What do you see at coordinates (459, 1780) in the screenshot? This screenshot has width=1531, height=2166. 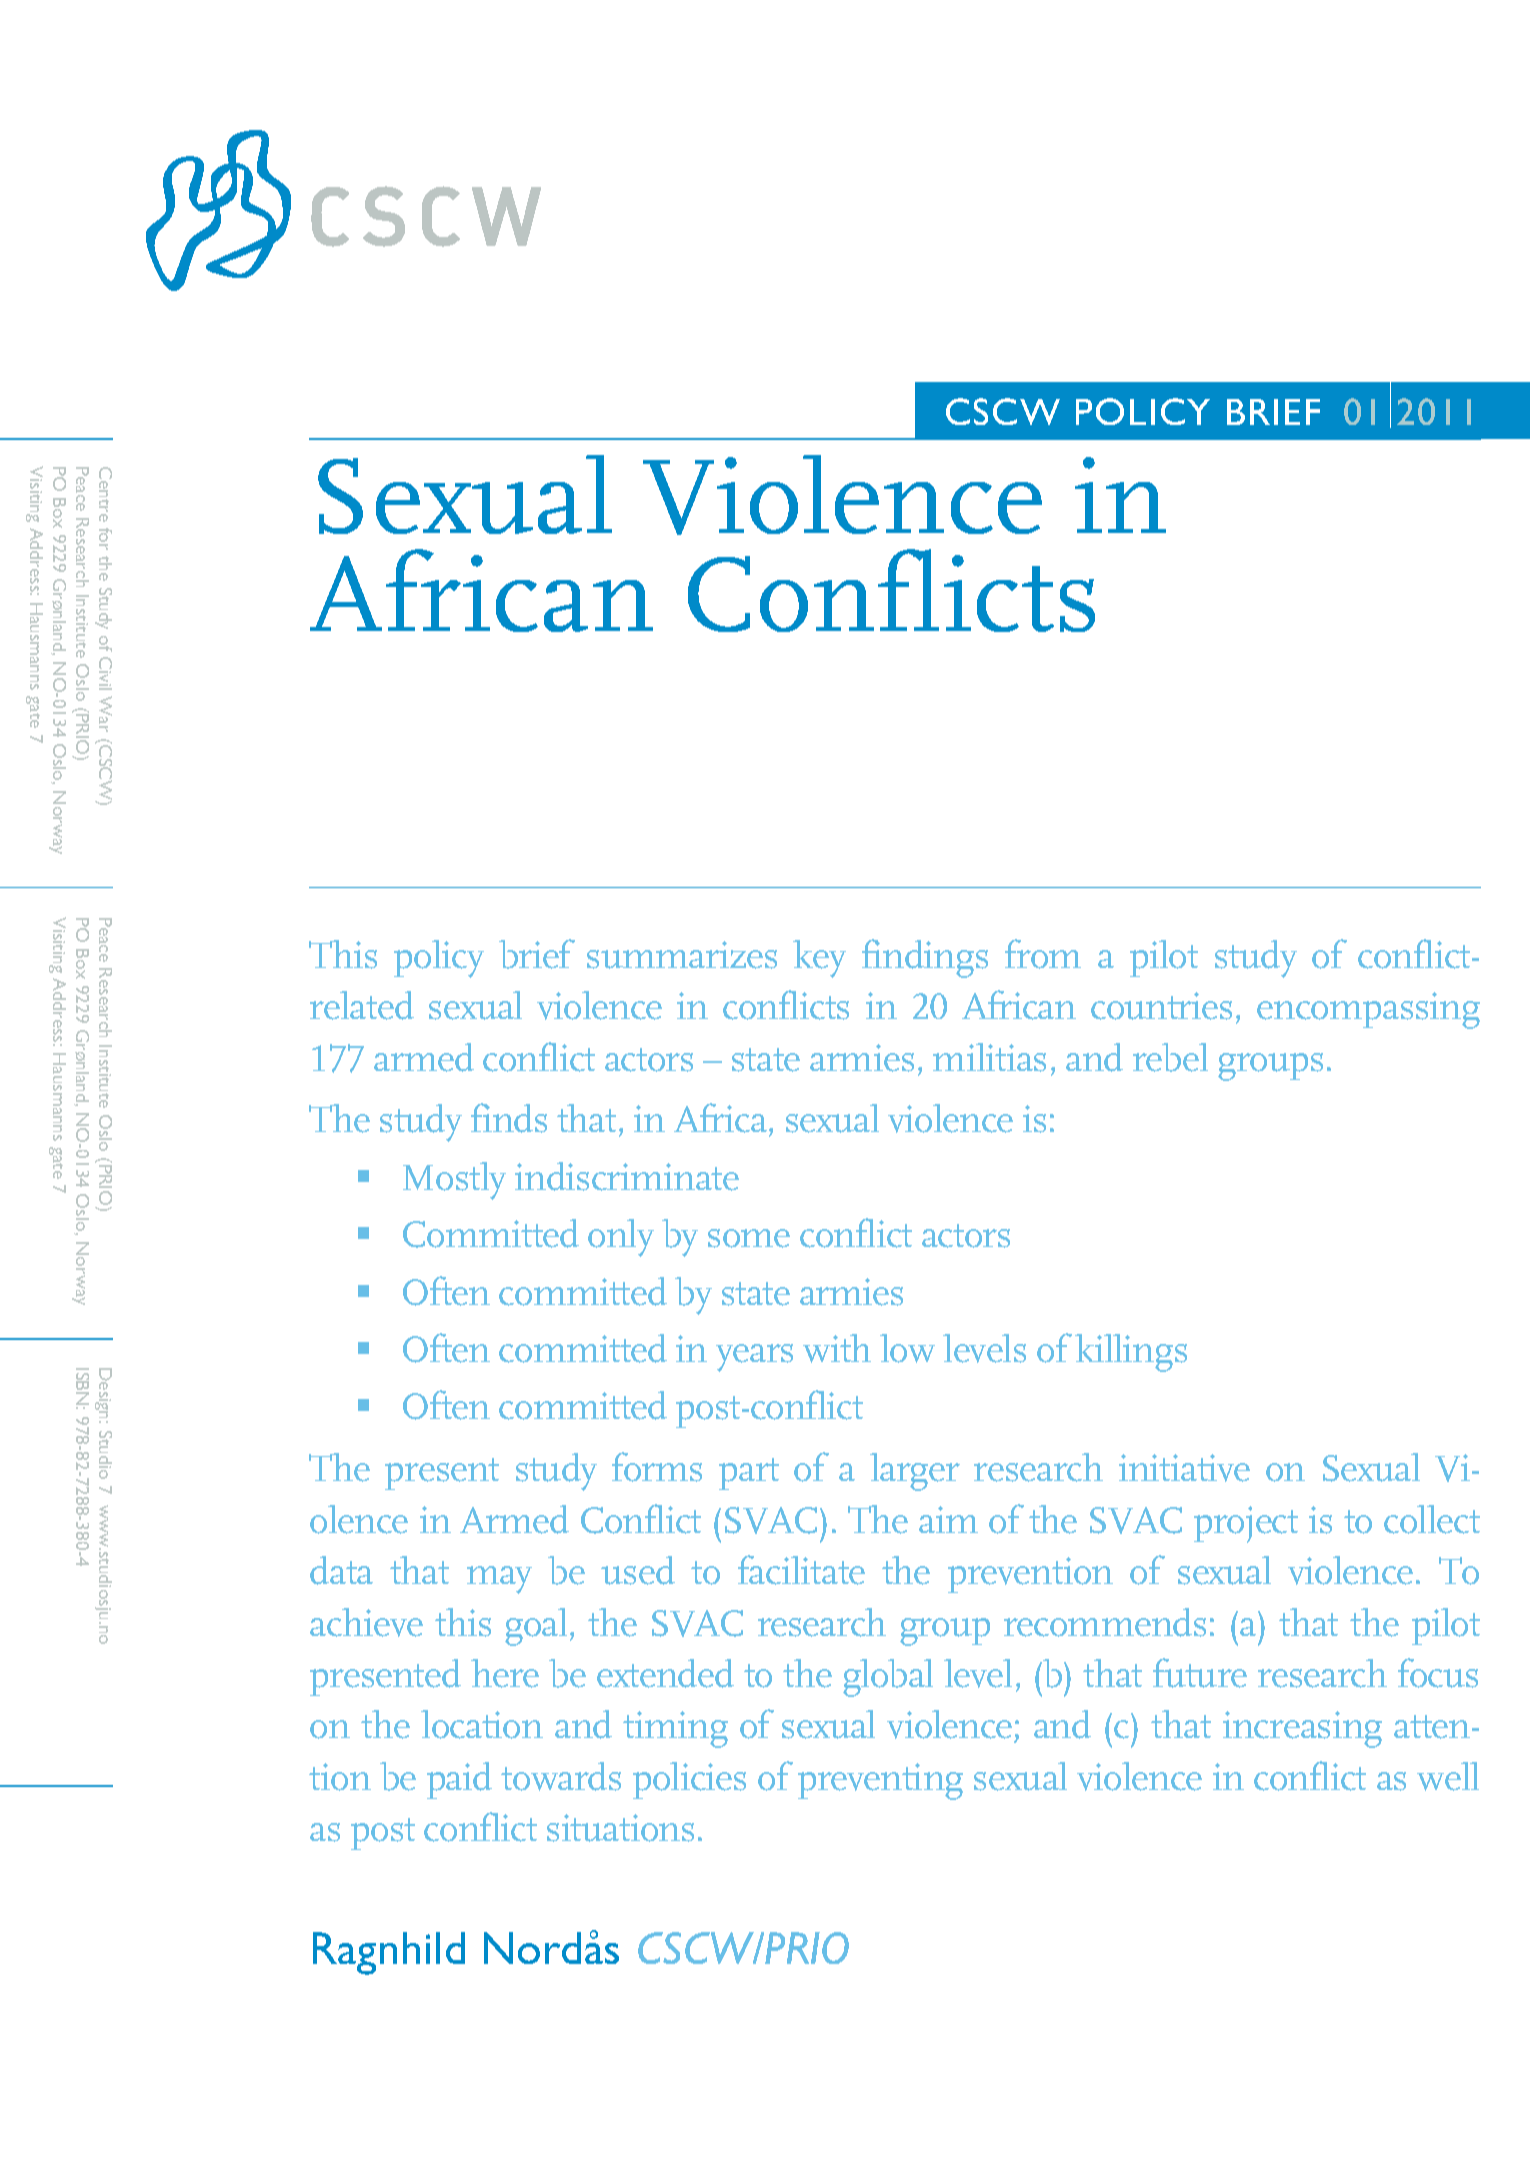 I see `paid` at bounding box center [459, 1780].
